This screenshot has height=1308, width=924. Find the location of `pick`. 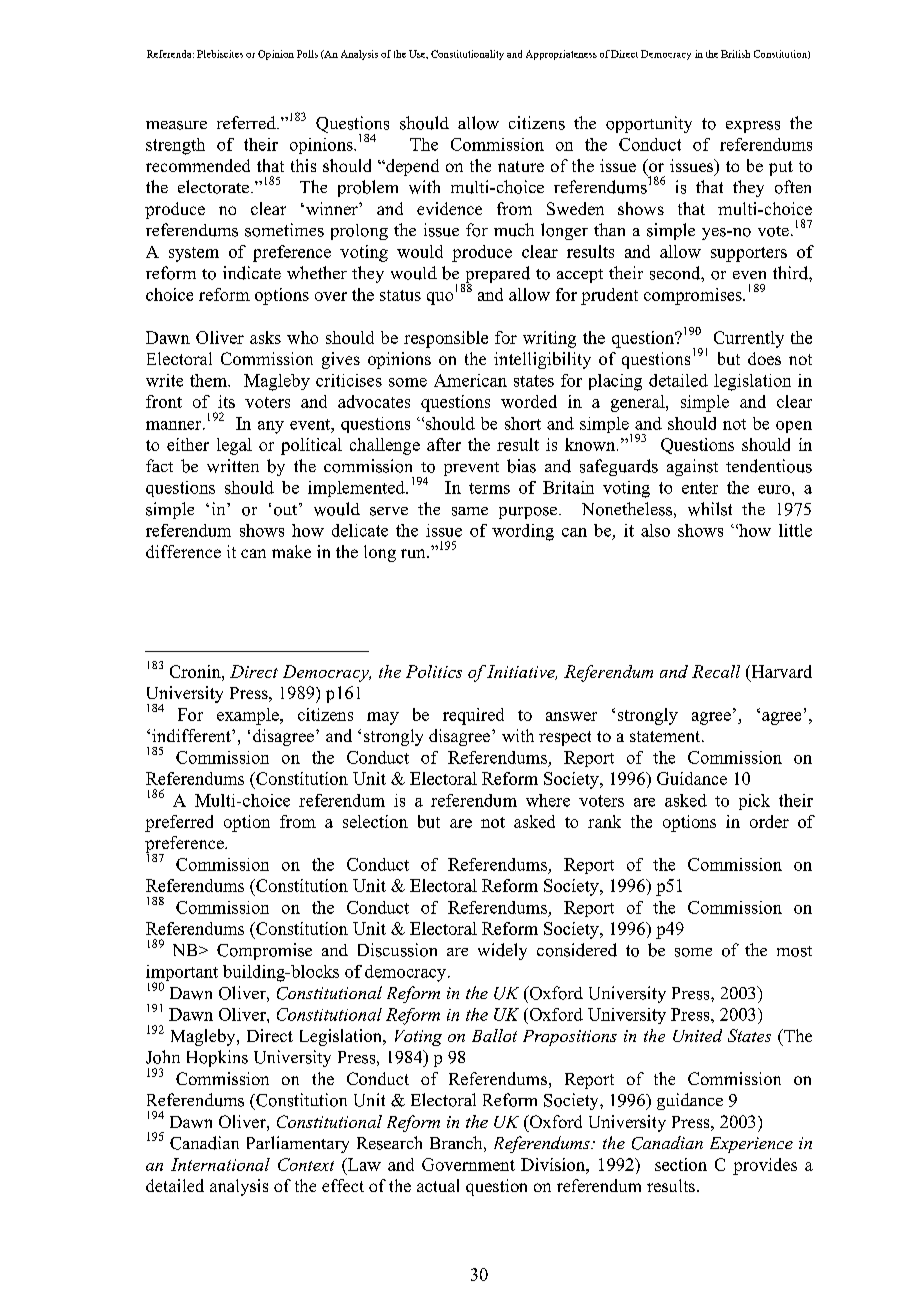

pick is located at coordinates (754, 802).
